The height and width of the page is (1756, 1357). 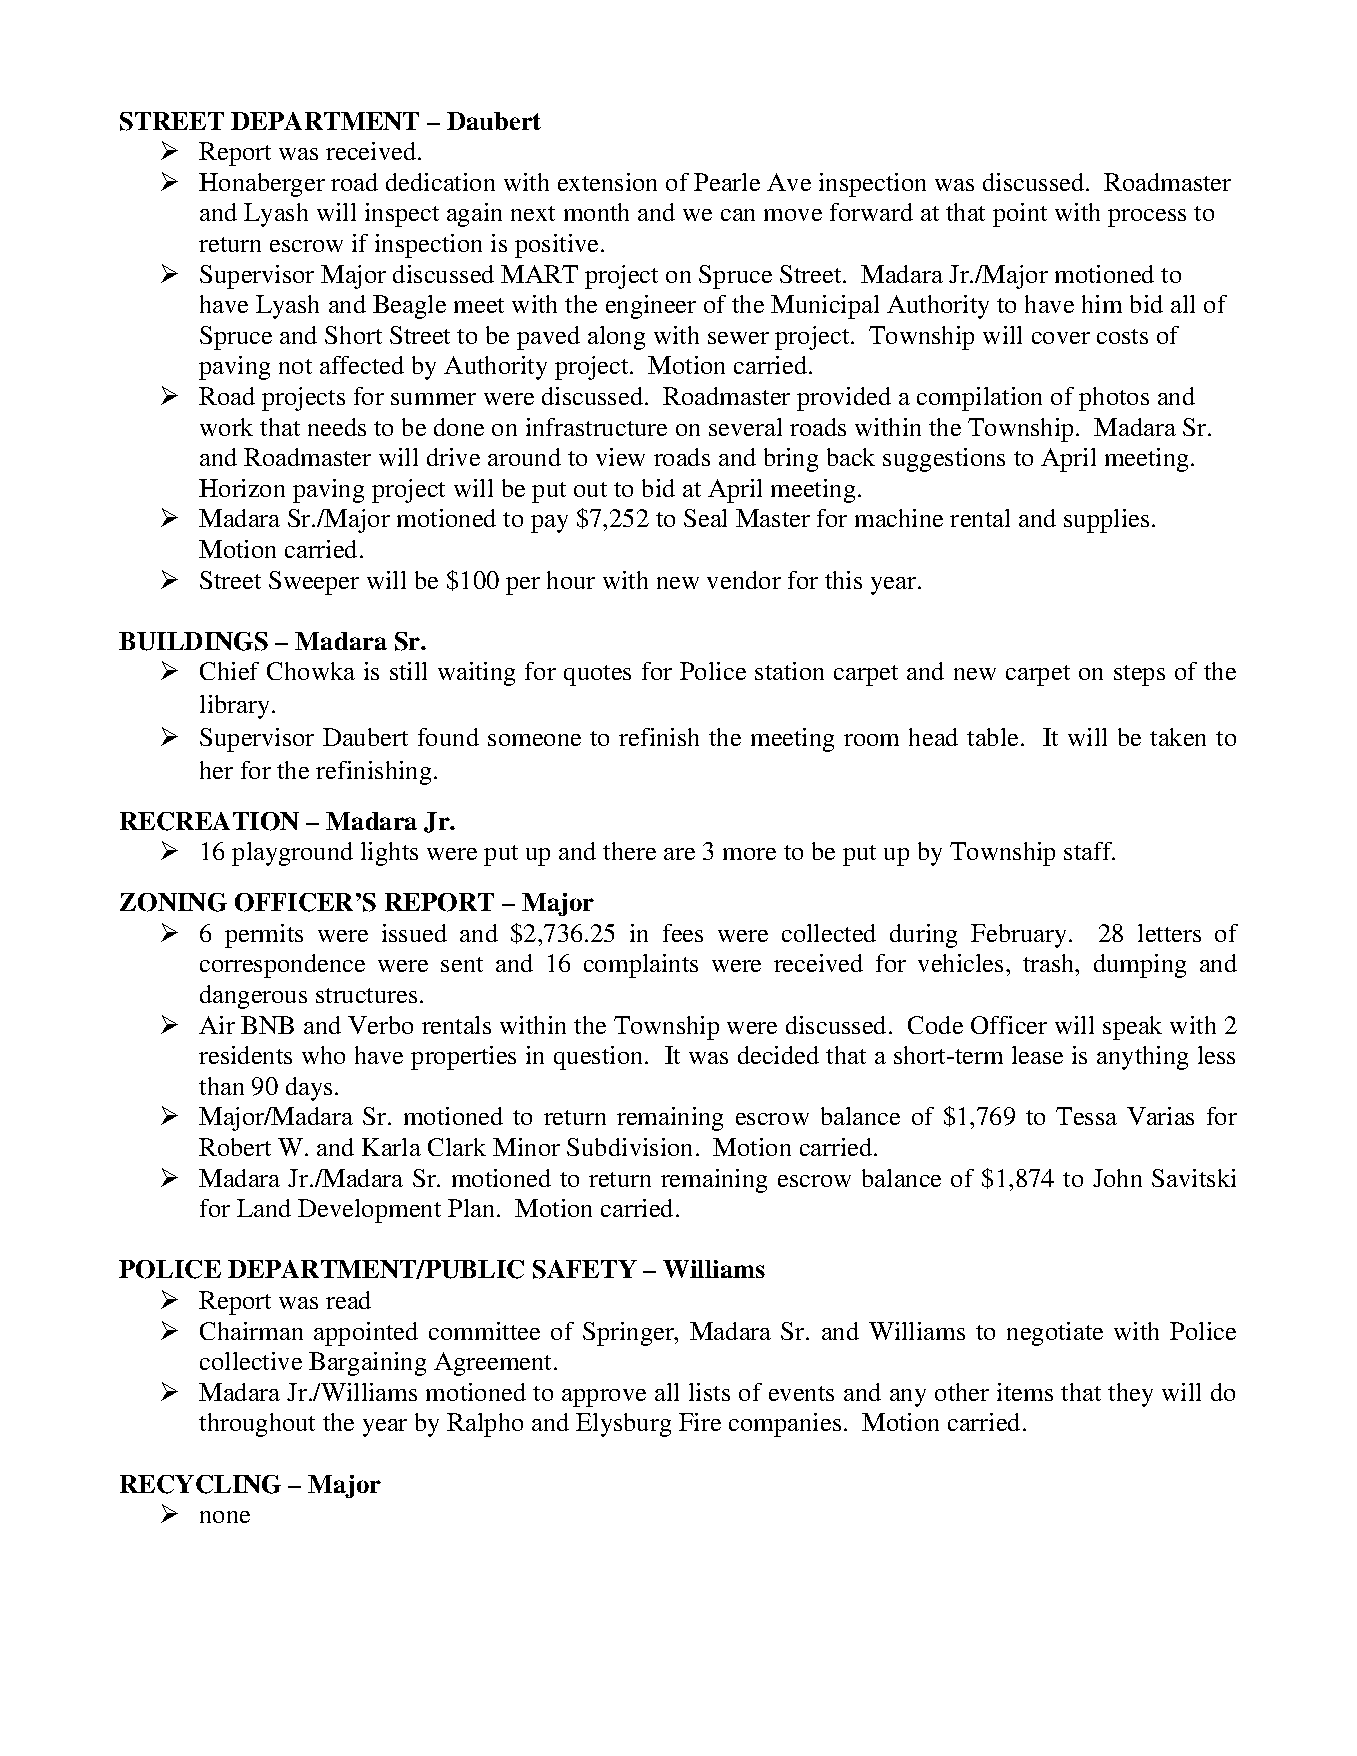 I want to click on throughout, so click(x=257, y=1425).
